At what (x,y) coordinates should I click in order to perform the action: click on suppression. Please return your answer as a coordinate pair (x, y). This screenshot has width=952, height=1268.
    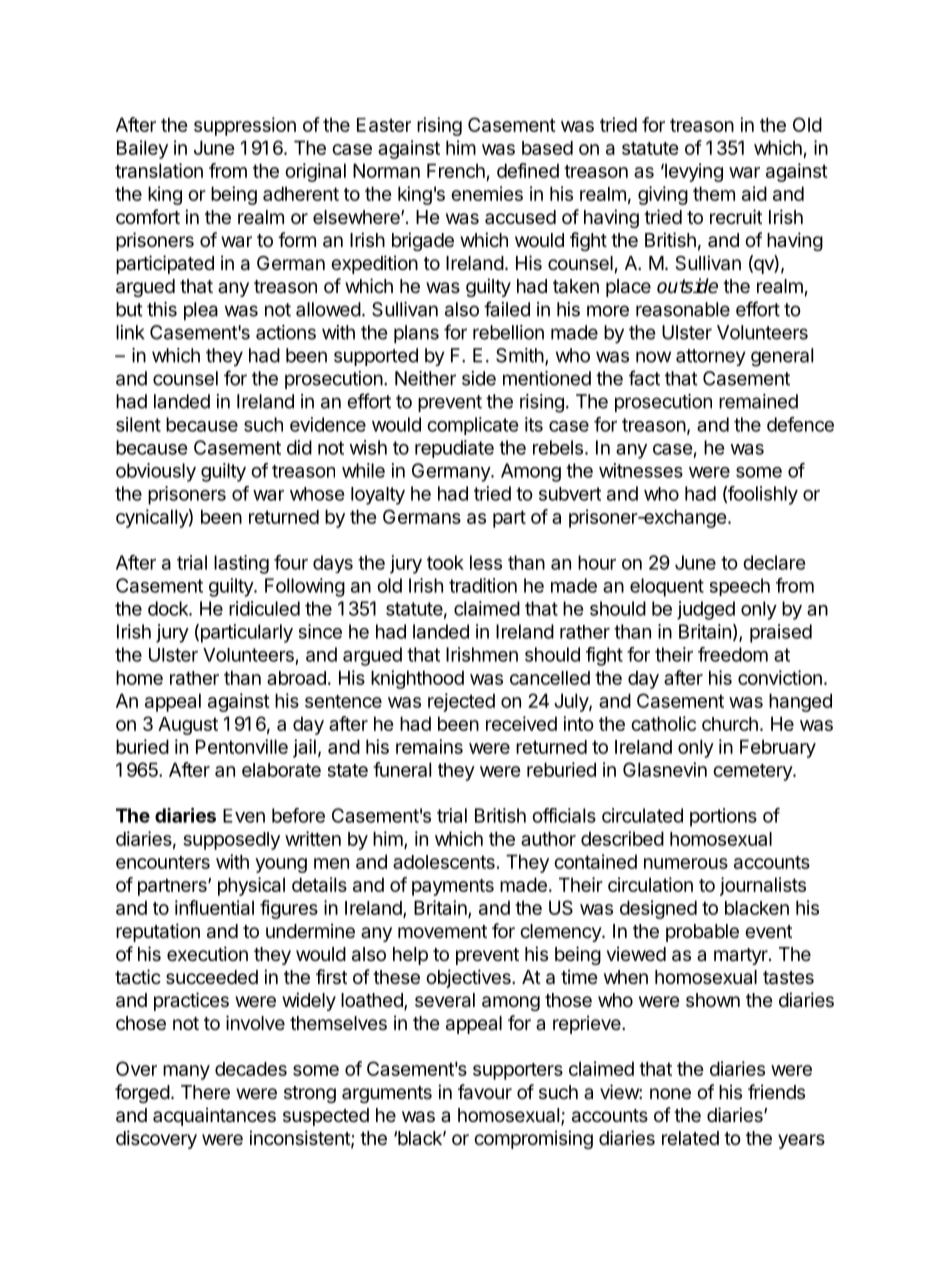
    Looking at the image, I should click on (245, 126).
